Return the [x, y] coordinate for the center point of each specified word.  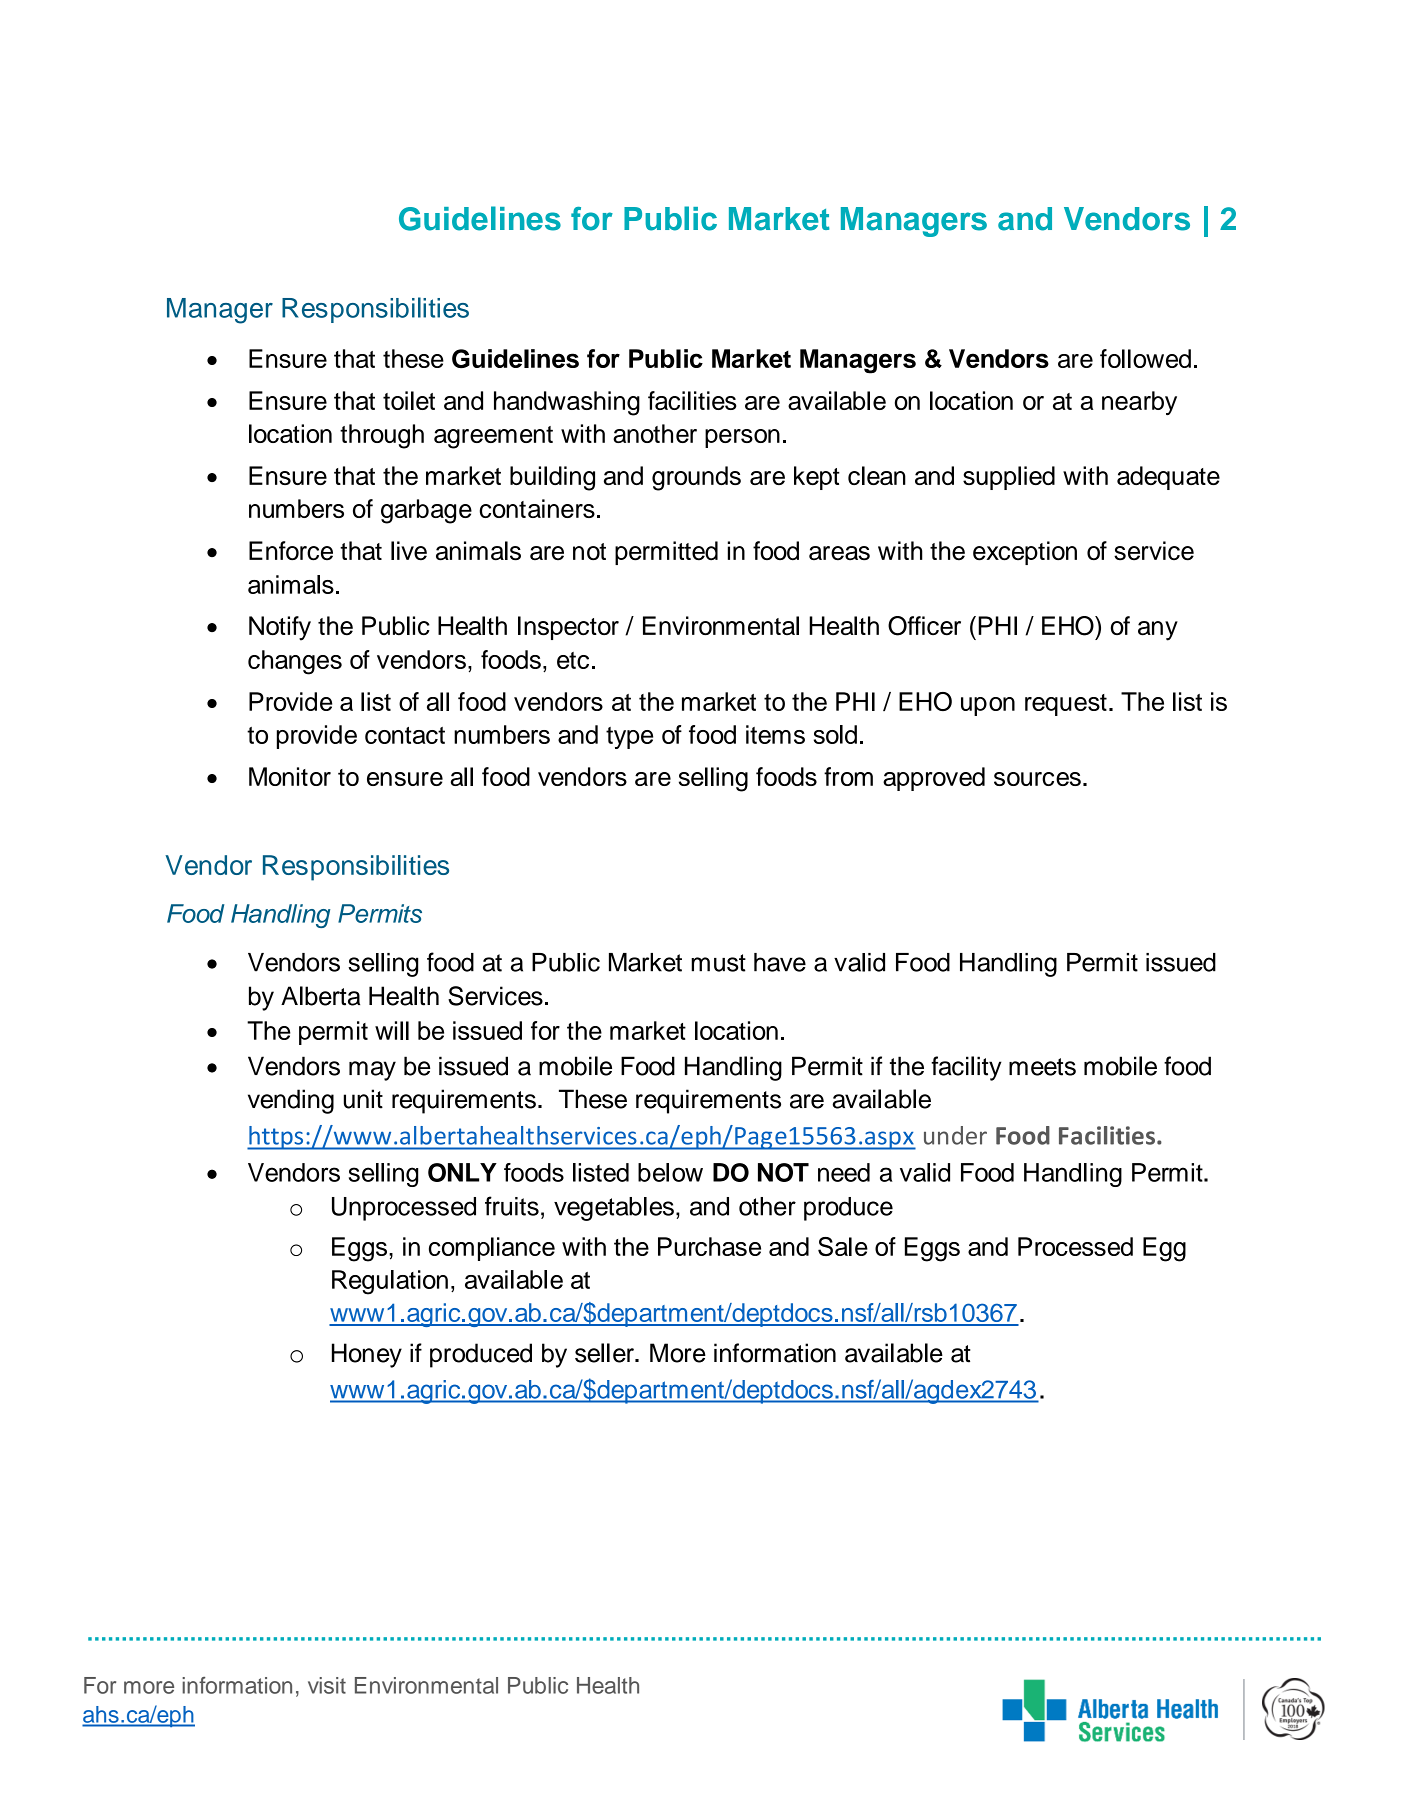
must [718, 963]
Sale [843, 1246]
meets [1042, 1067]
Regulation [390, 1282]
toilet [409, 400]
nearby [1139, 403]
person [742, 438]
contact [405, 735]
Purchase [709, 1246]
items [775, 734]
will [392, 1030]
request [1066, 705]
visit [327, 1685]
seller [605, 1353]
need [844, 1172]
